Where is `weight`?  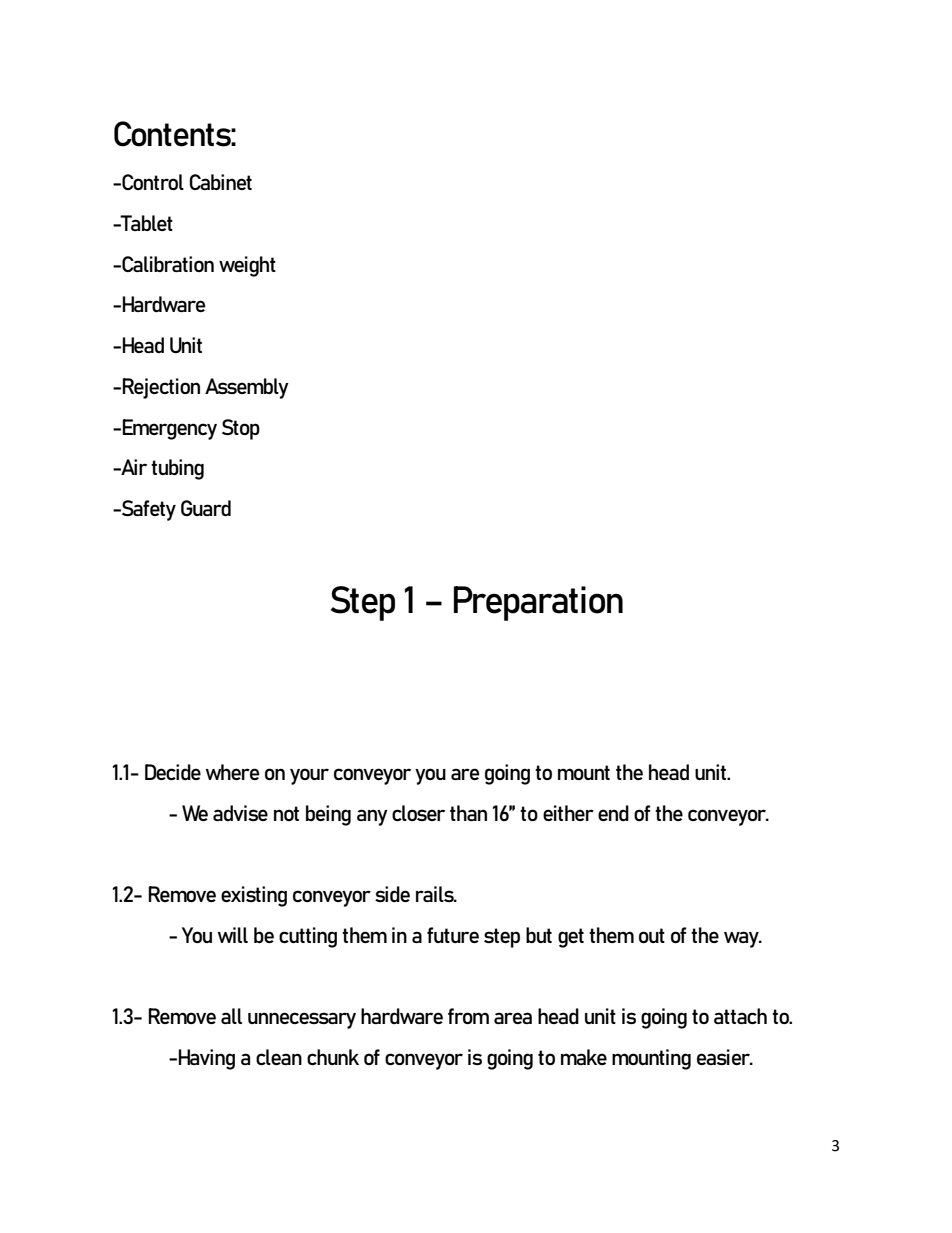
weight is located at coordinates (247, 266).
